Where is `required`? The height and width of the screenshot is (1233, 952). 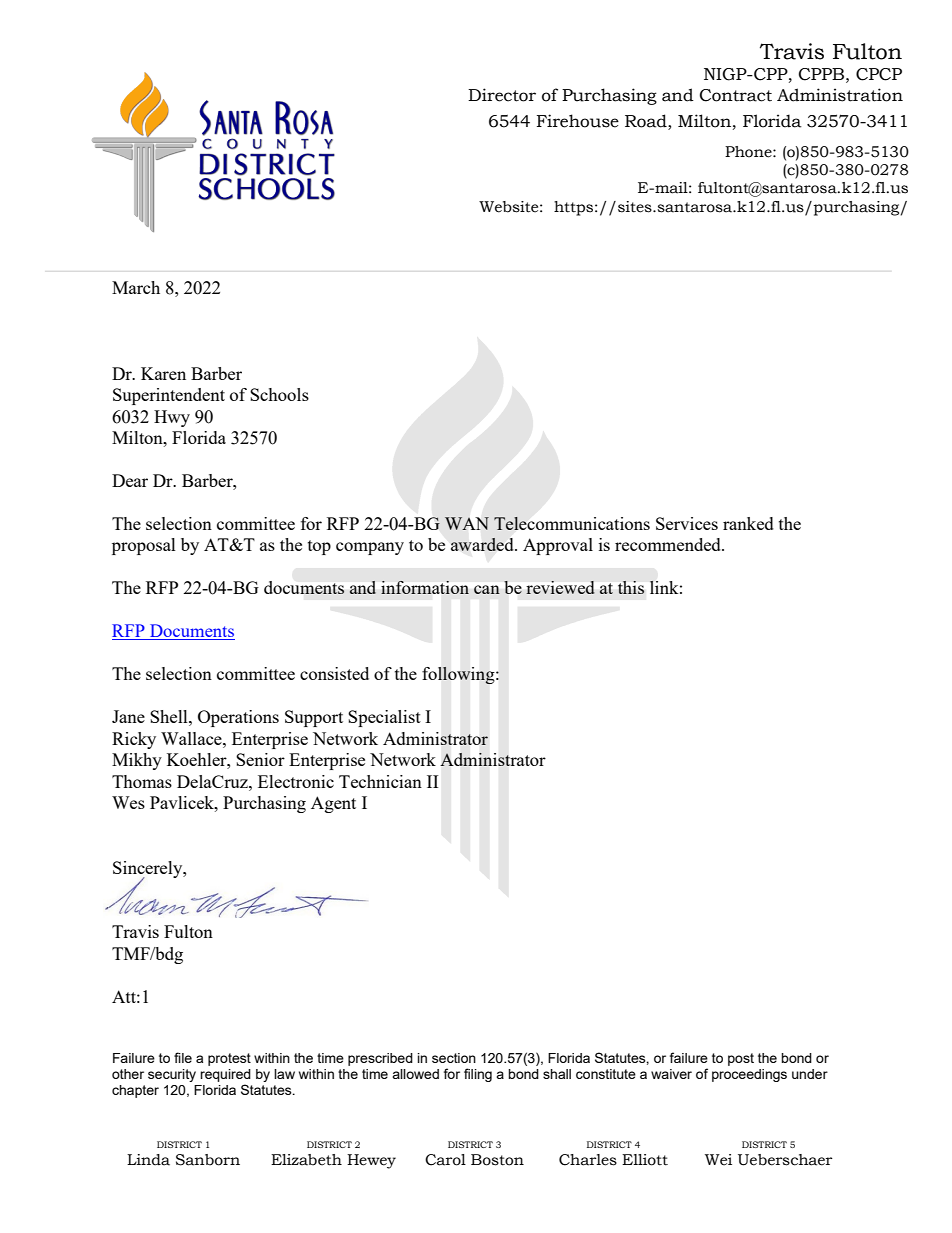
required is located at coordinates (225, 1075).
